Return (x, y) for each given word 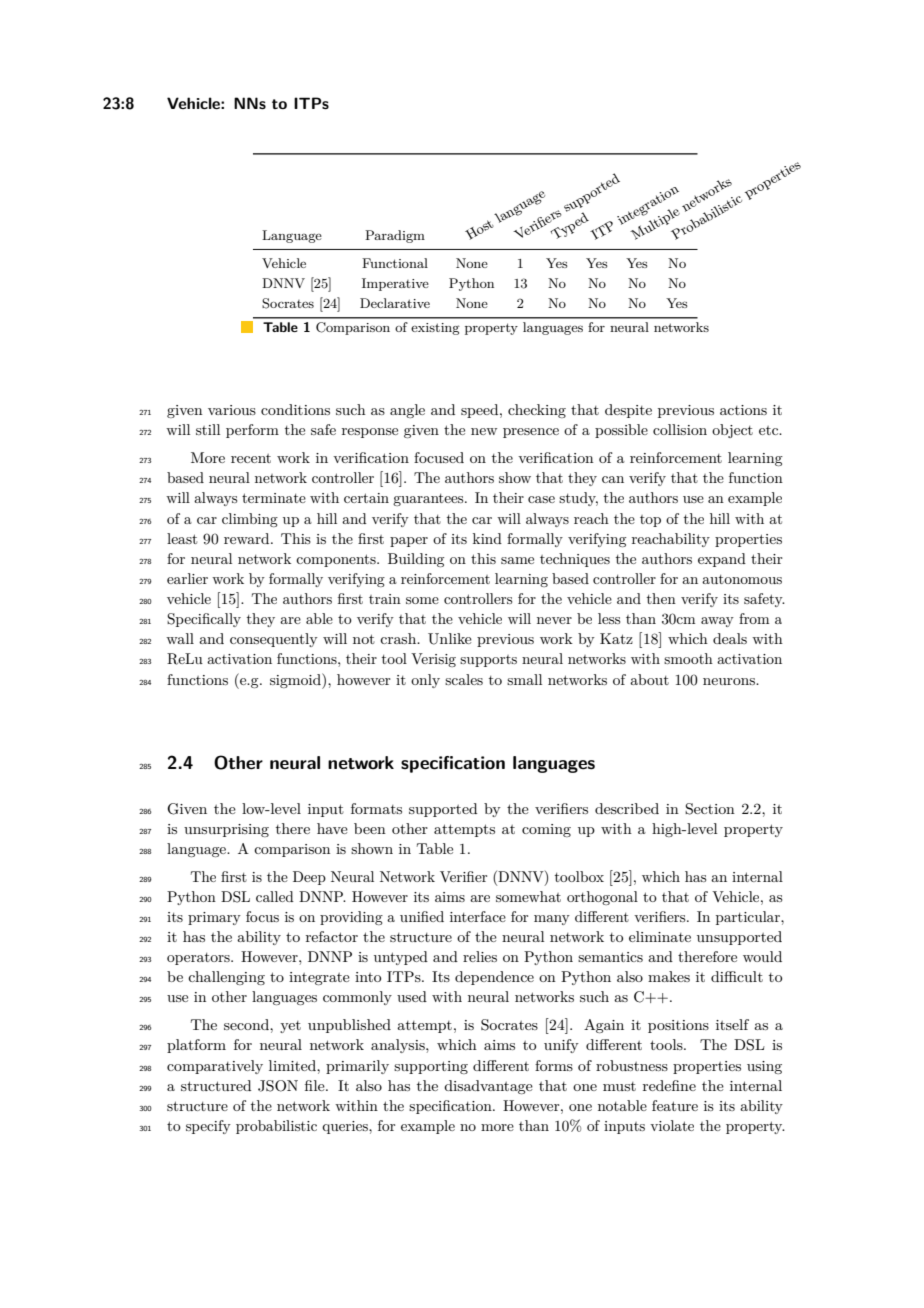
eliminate (660, 936)
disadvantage (488, 1087)
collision (680, 429)
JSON (278, 1086)
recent (251, 458)
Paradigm (395, 236)
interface (478, 916)
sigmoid (296, 681)
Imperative (395, 284)
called (275, 896)
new (484, 431)
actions (743, 410)
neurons (730, 681)
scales (464, 679)
